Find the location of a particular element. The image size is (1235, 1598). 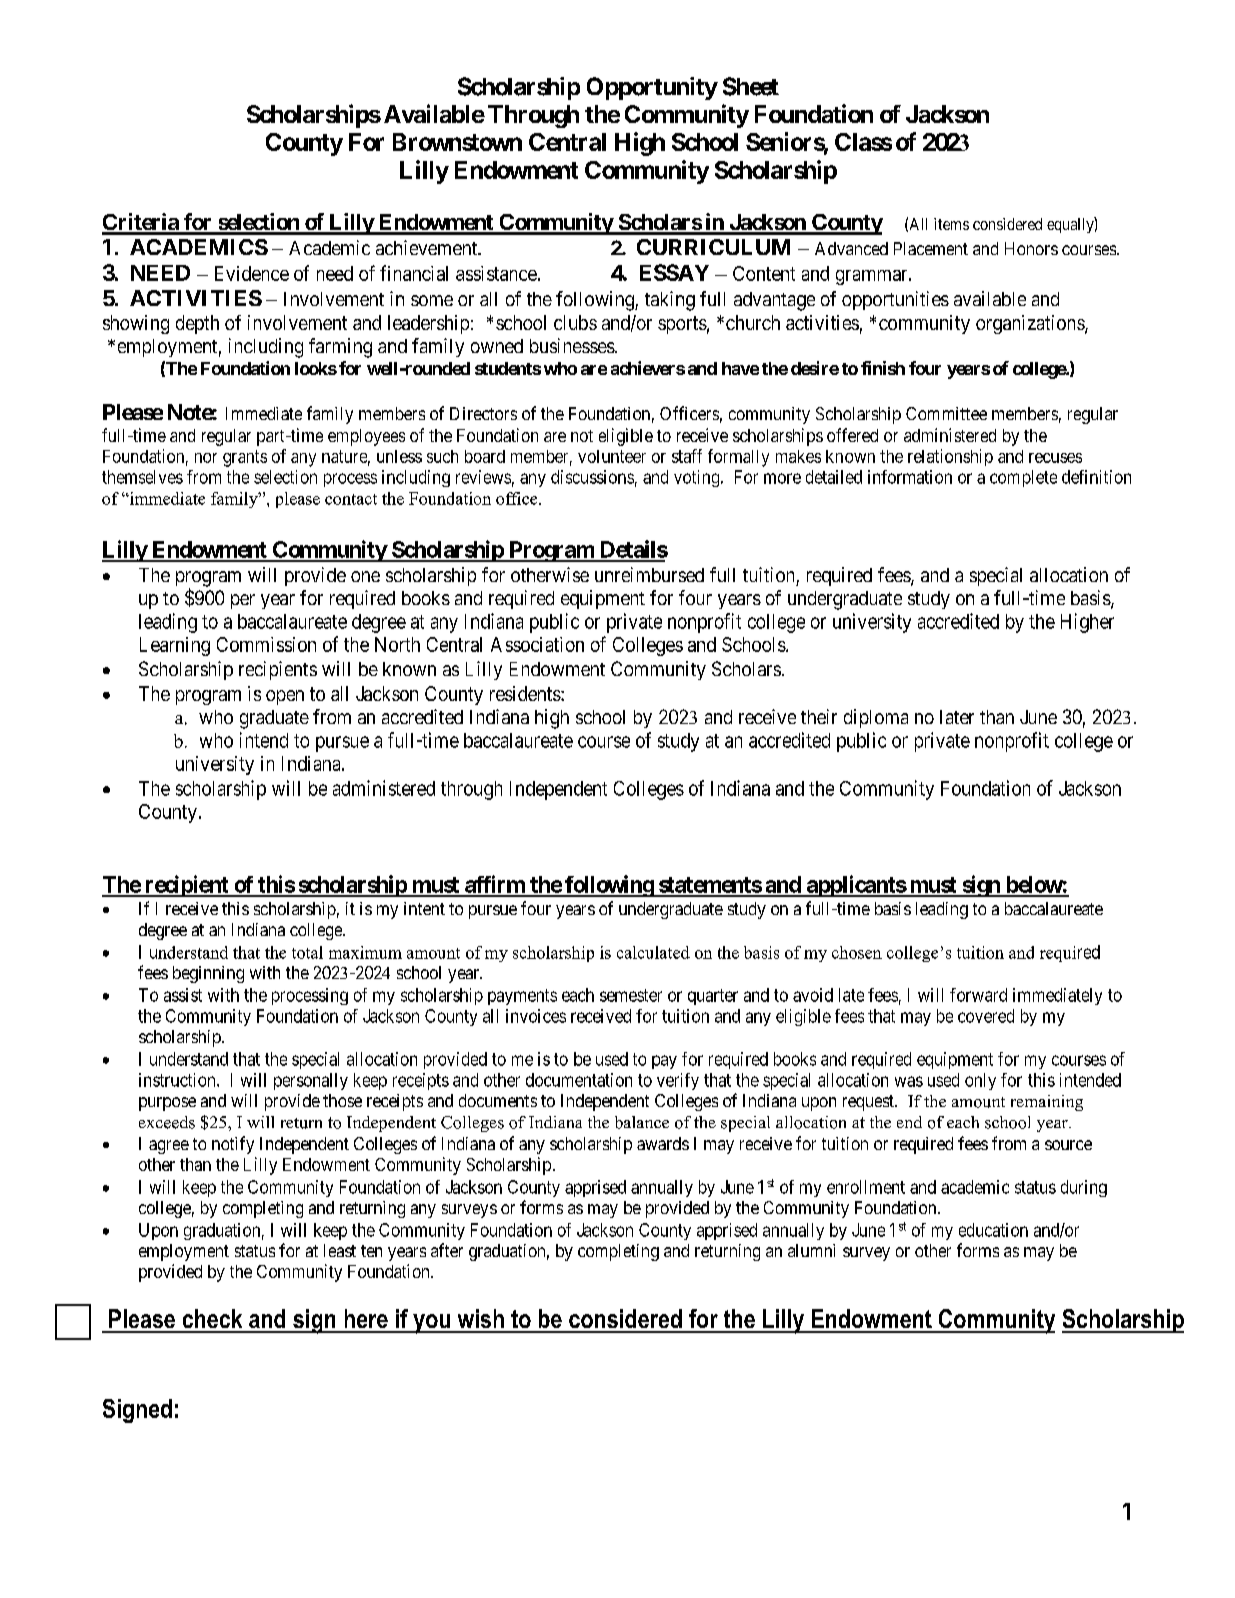

grants is located at coordinates (245, 458).
